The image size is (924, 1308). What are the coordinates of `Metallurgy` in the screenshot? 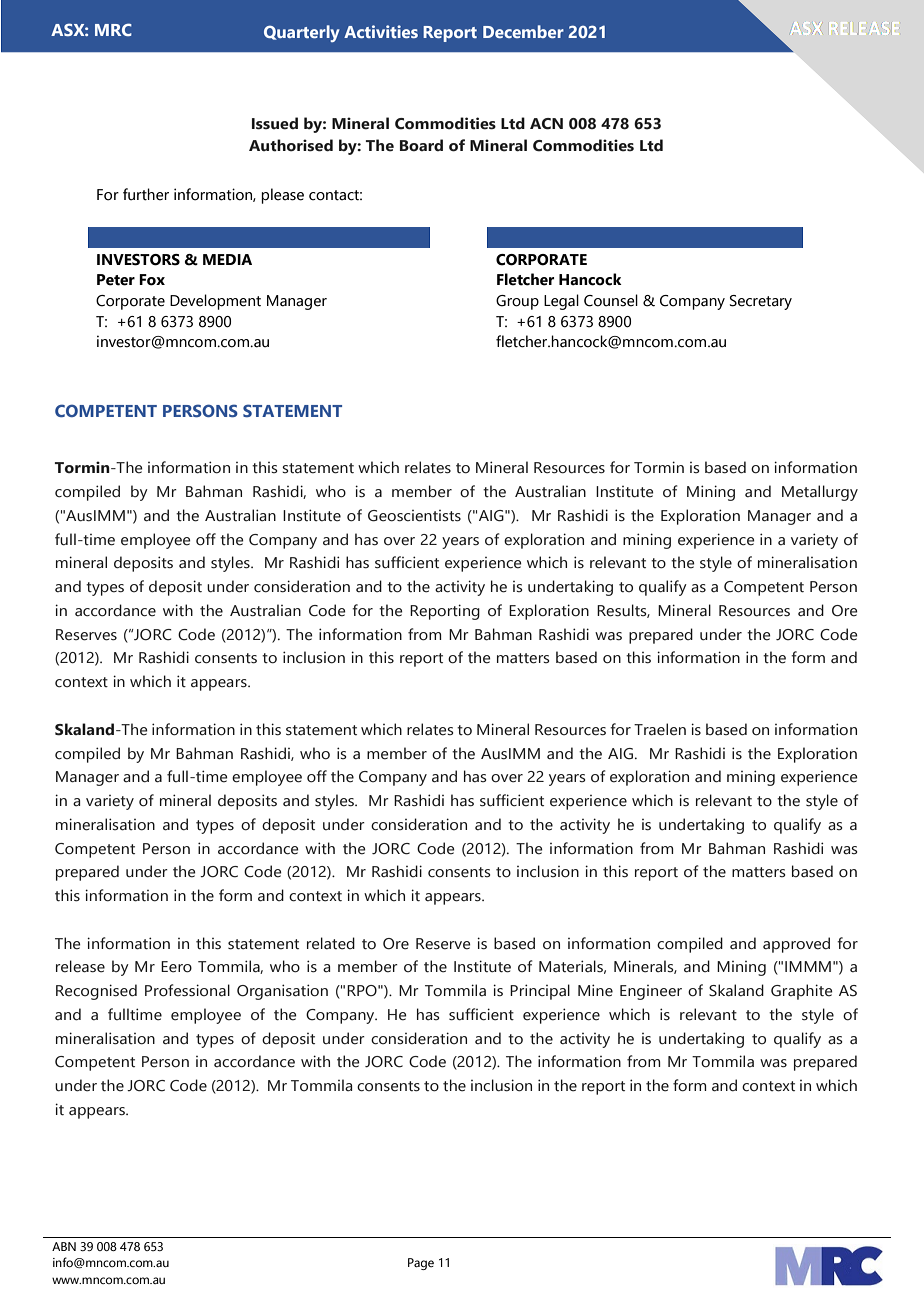 It's located at (820, 493).
